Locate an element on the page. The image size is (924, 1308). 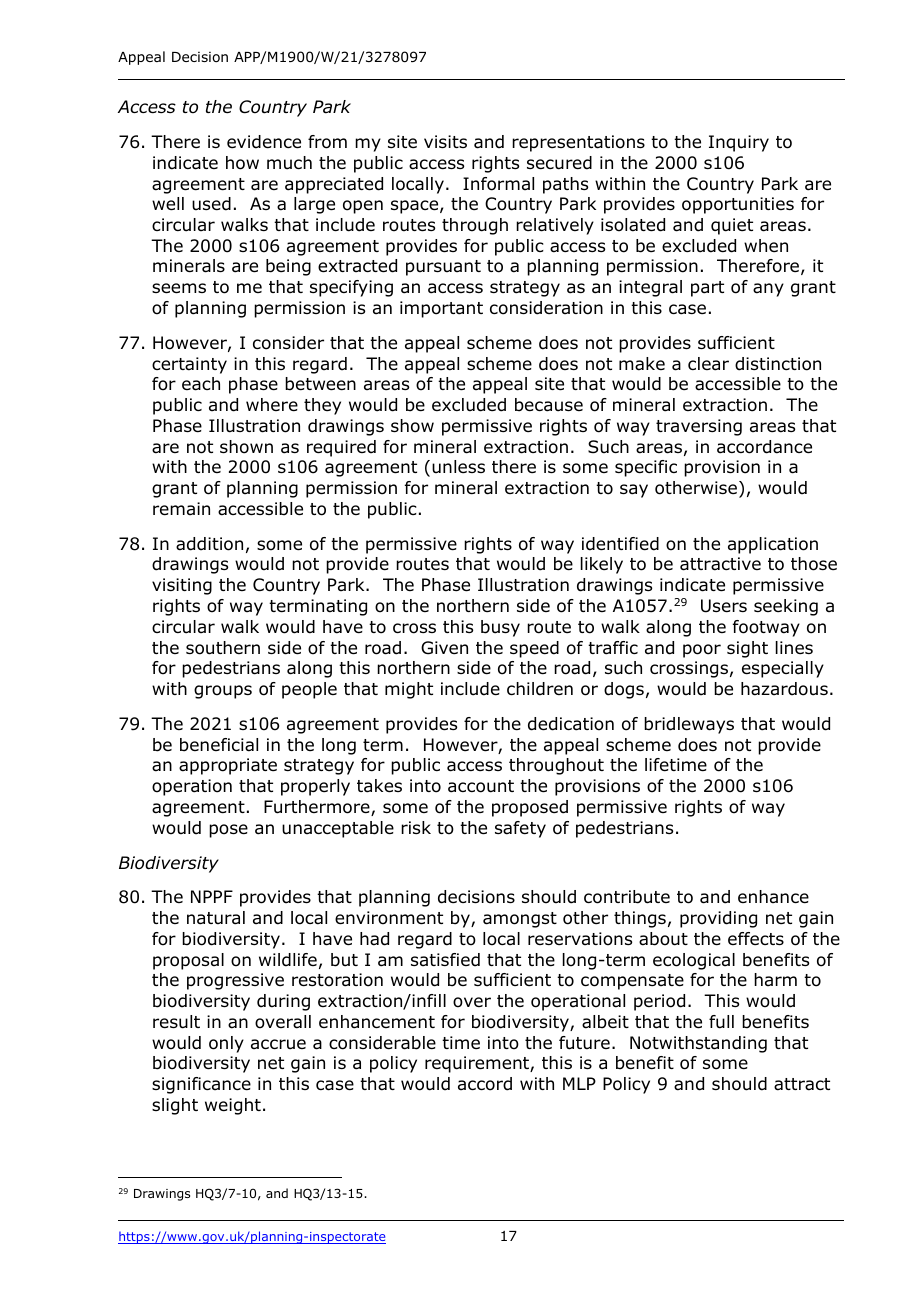
MLP is located at coordinates (579, 1083).
